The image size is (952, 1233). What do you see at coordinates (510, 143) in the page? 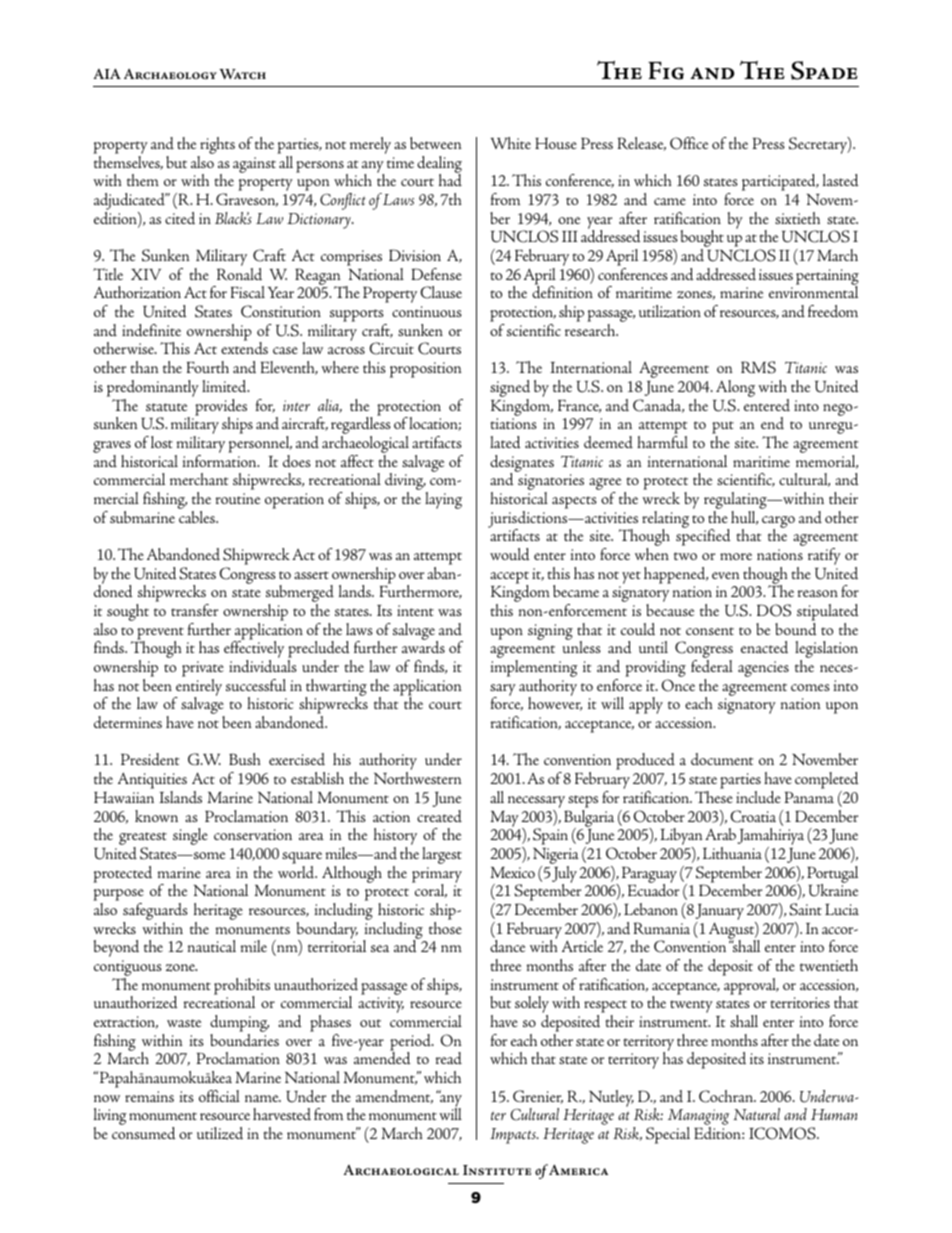
I see `White` at bounding box center [510, 143].
